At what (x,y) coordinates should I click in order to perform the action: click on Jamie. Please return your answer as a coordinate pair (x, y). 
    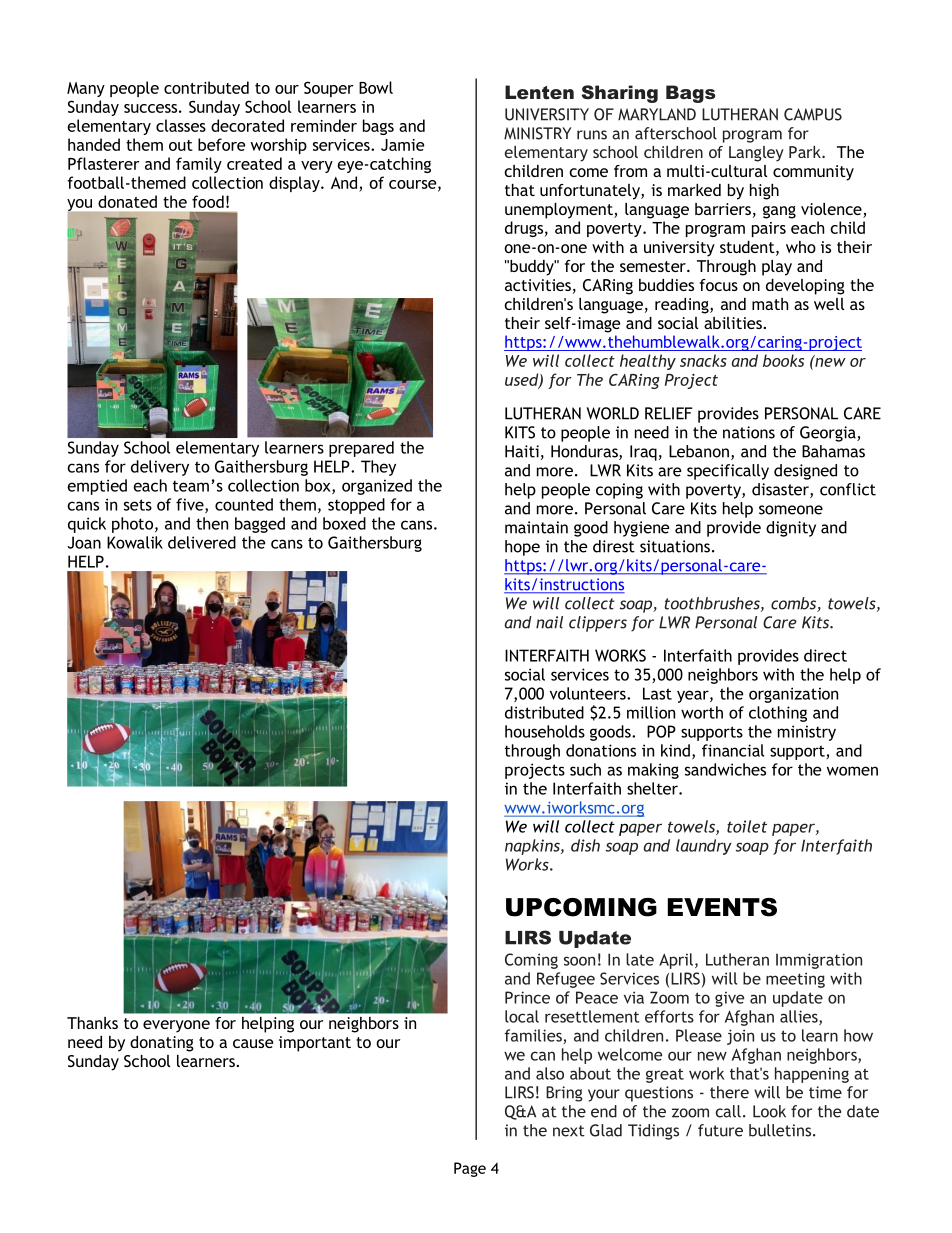
    Looking at the image, I should click on (403, 145).
